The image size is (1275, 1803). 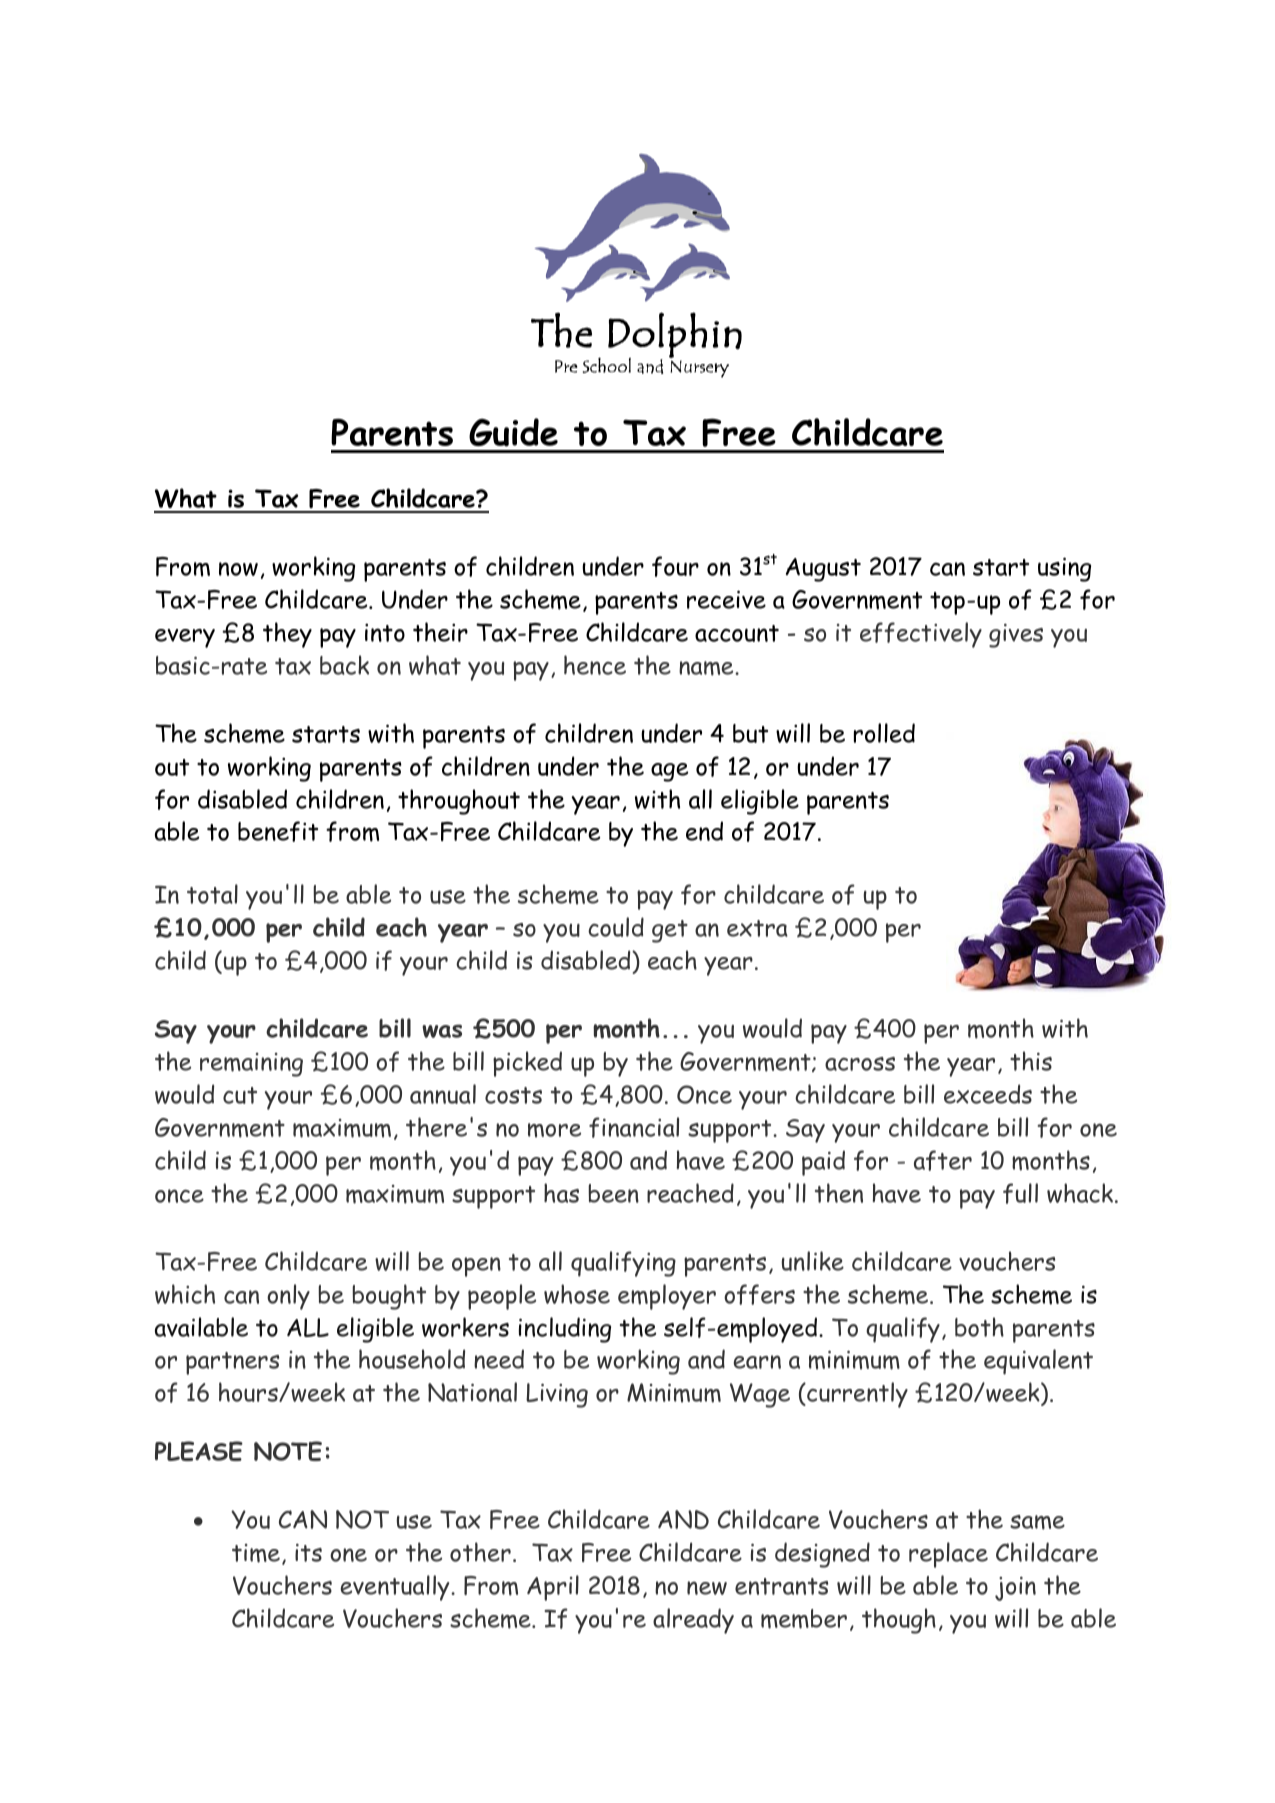 I want to click on gives, so click(x=1016, y=636).
